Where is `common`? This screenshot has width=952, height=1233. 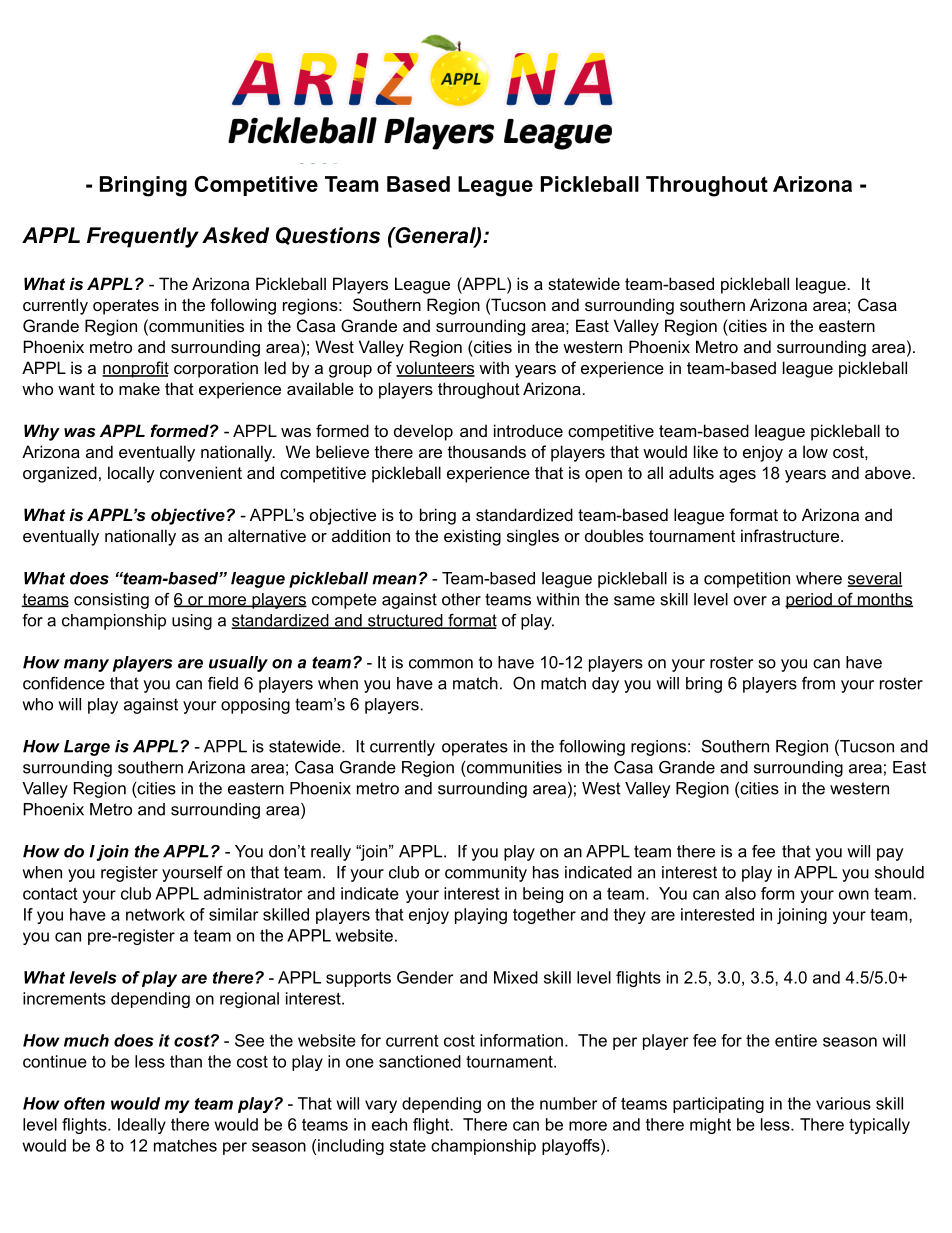 common is located at coordinates (441, 664).
